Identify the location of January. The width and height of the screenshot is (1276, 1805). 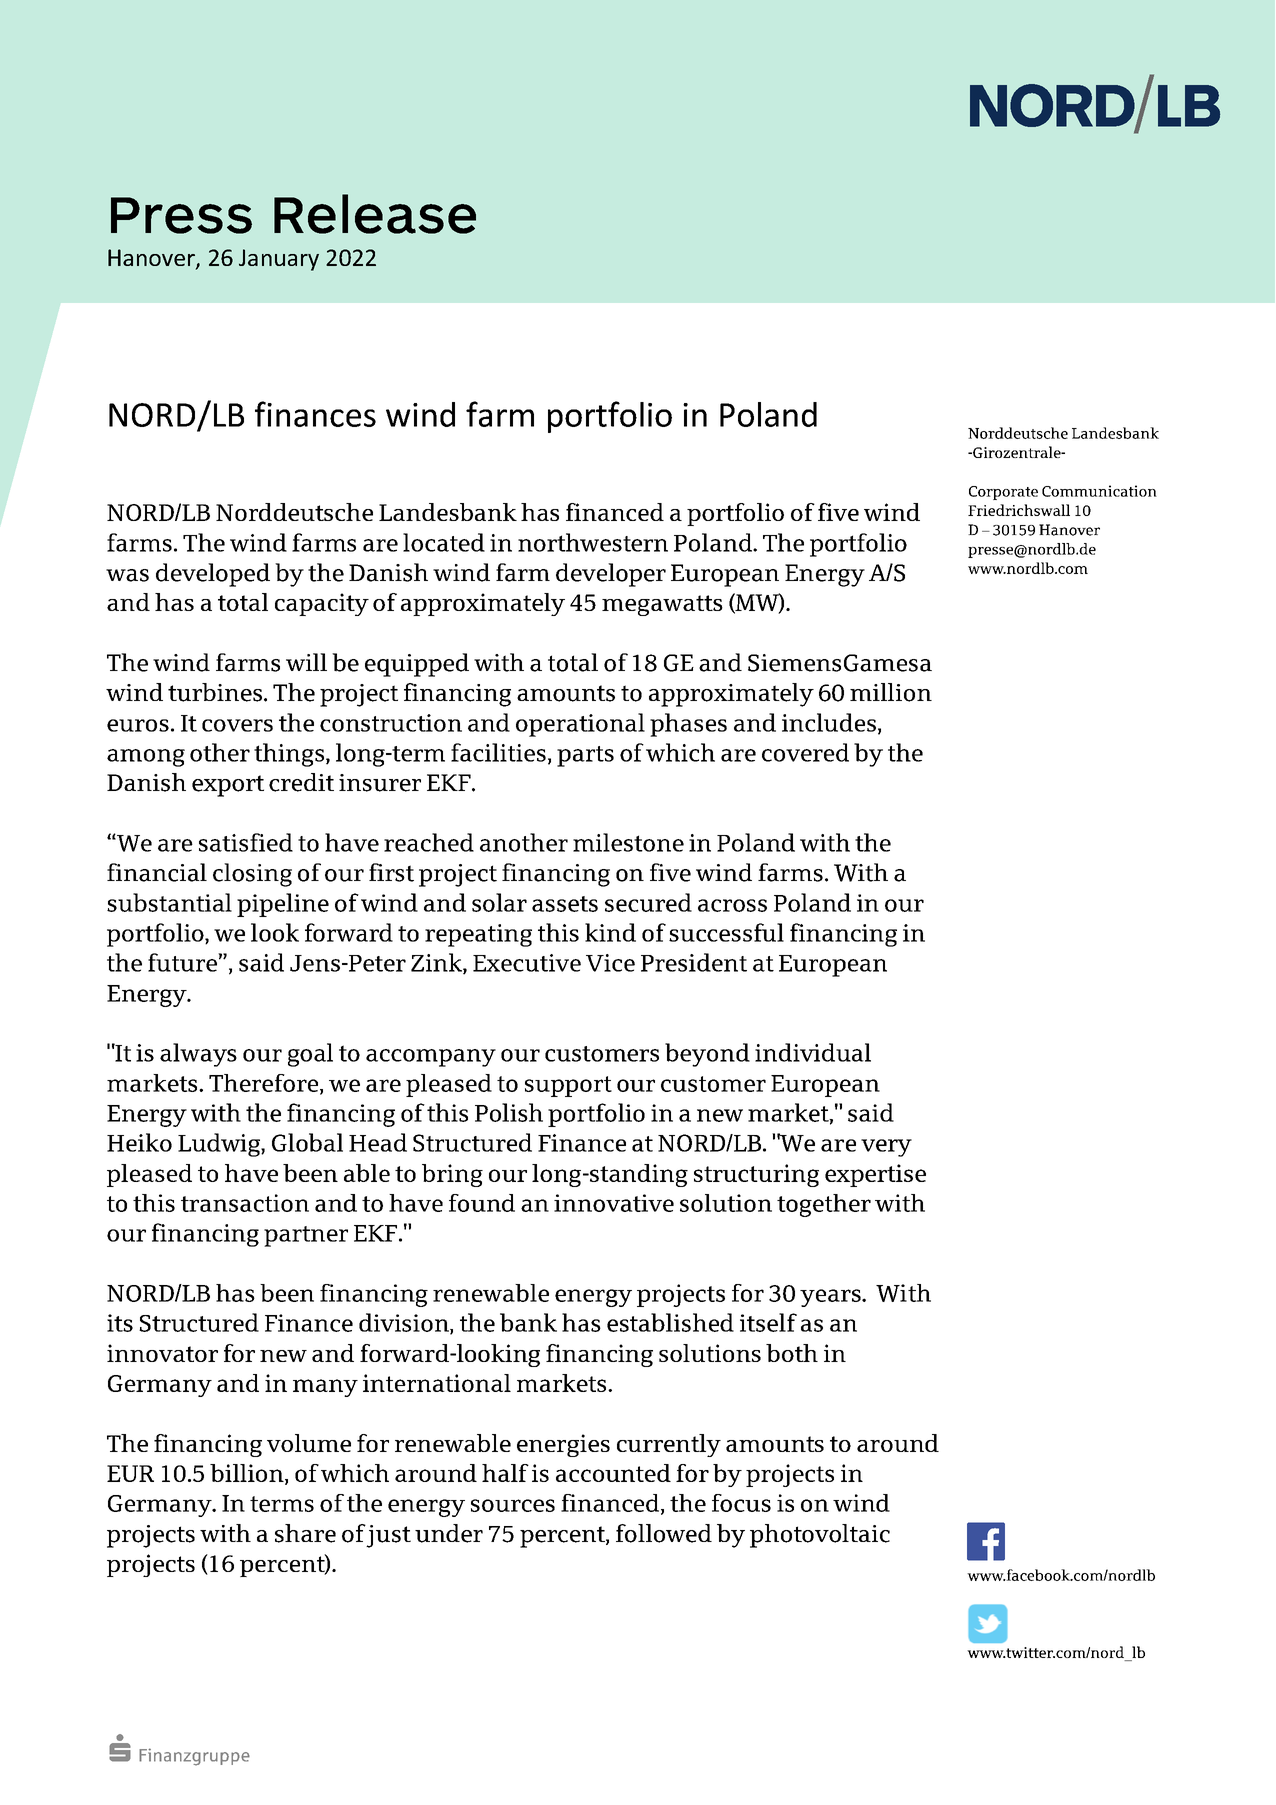
(279, 260).
